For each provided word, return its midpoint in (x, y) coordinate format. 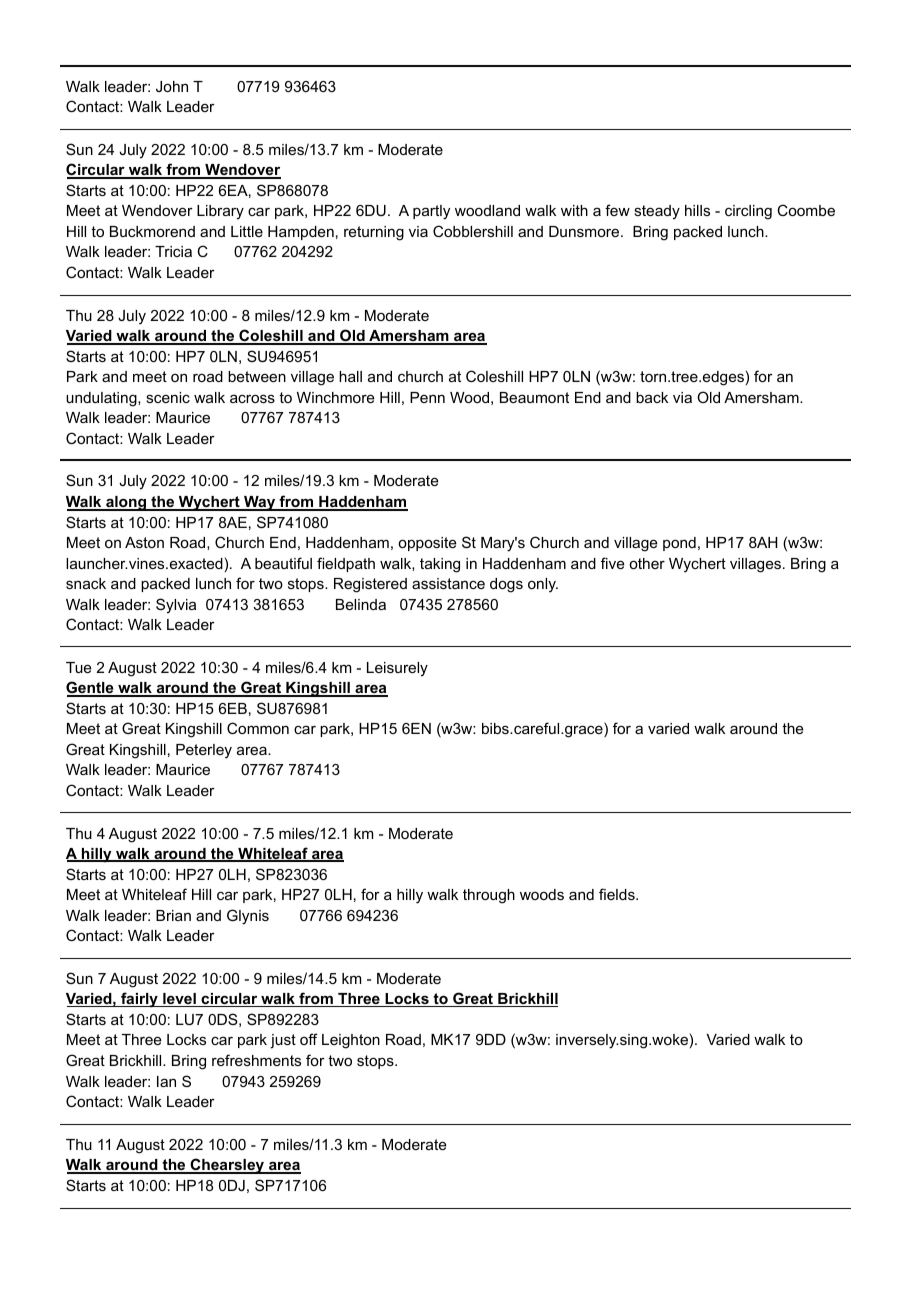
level (179, 1000)
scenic (168, 397)
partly (431, 212)
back (652, 397)
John (172, 86)
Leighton (351, 1041)
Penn (427, 397)
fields (618, 894)
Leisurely (397, 669)
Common (258, 728)
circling (748, 212)
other (647, 563)
